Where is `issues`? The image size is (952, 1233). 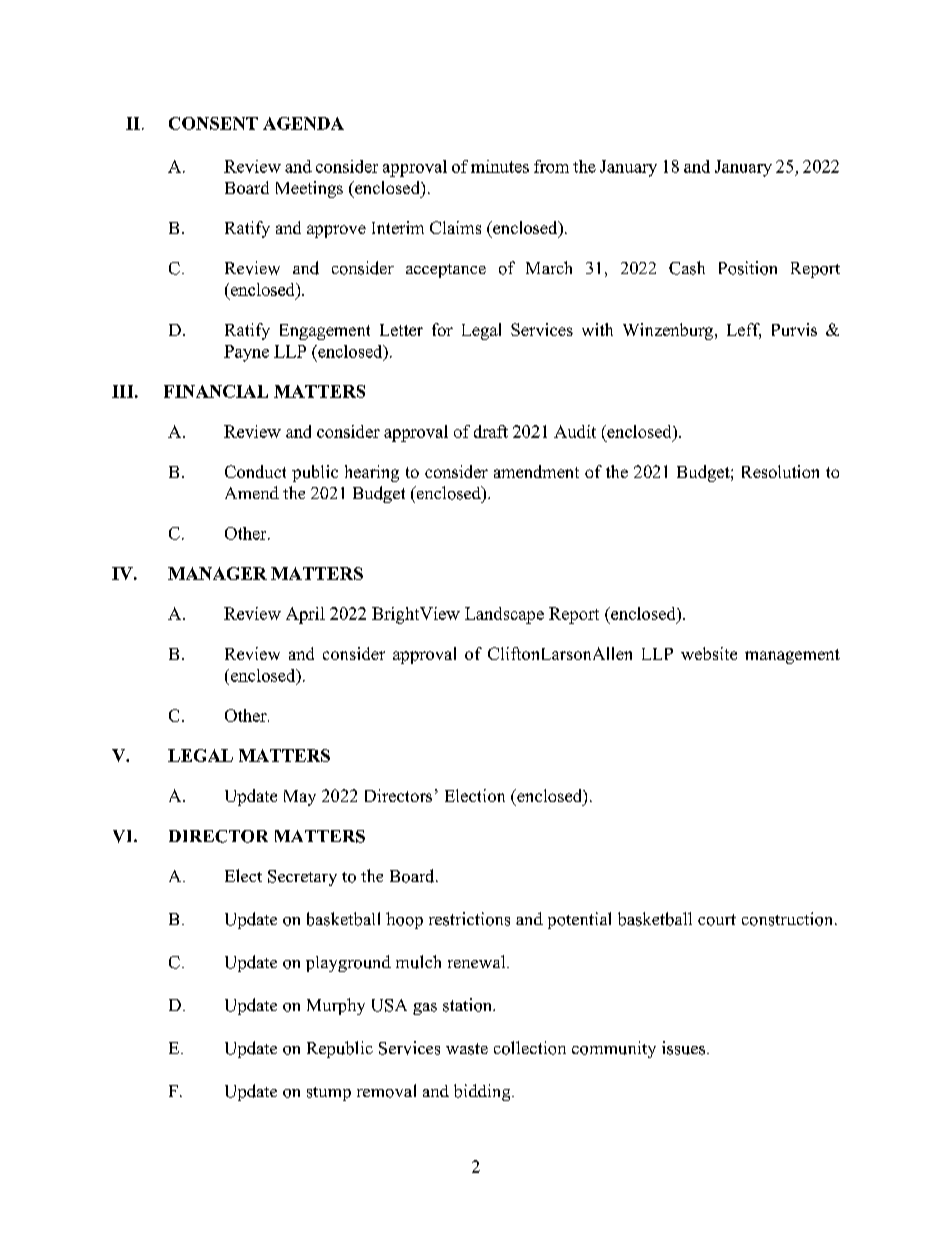 issues is located at coordinates (685, 1048).
